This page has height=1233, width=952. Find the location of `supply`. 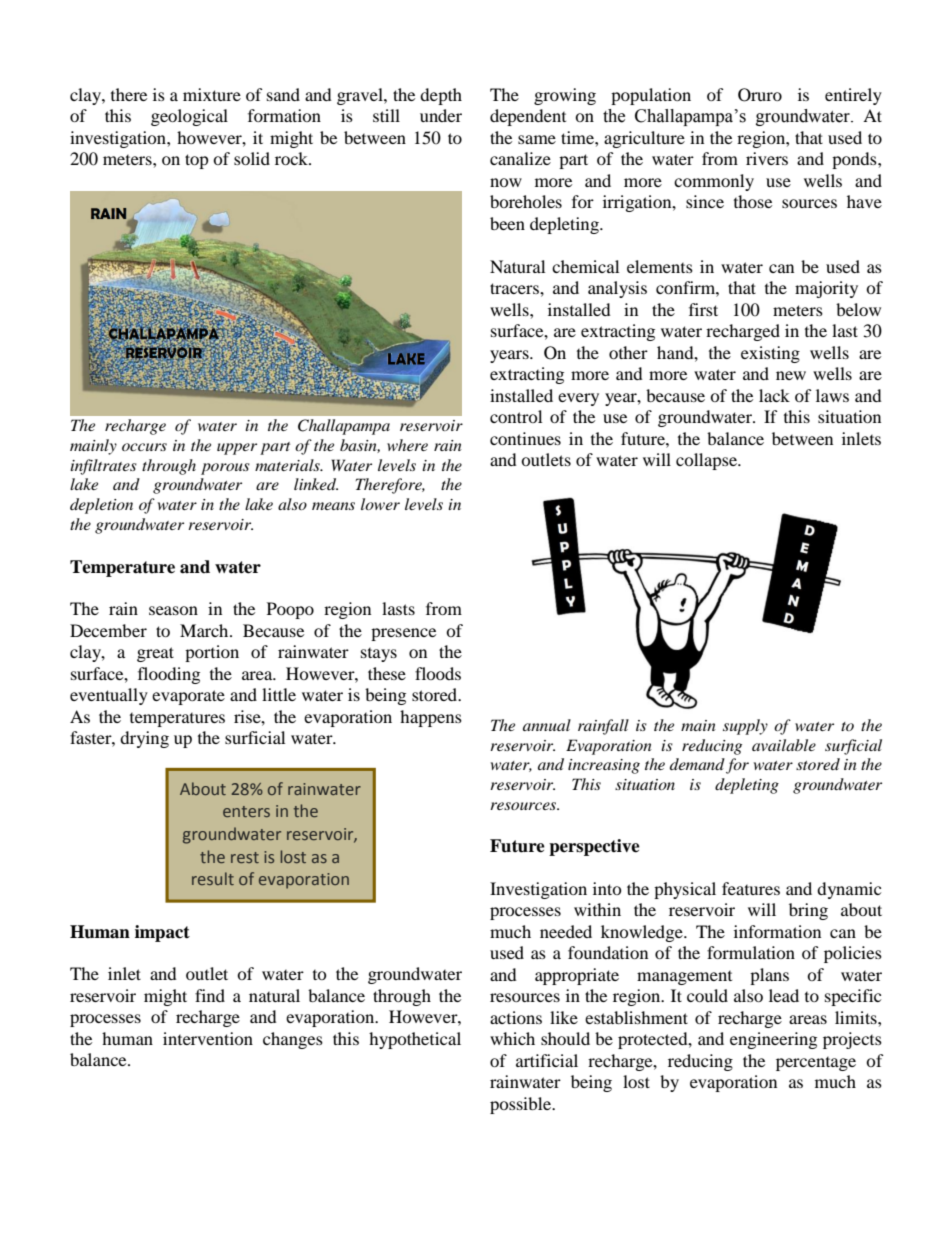

supply is located at coordinates (745, 727).
